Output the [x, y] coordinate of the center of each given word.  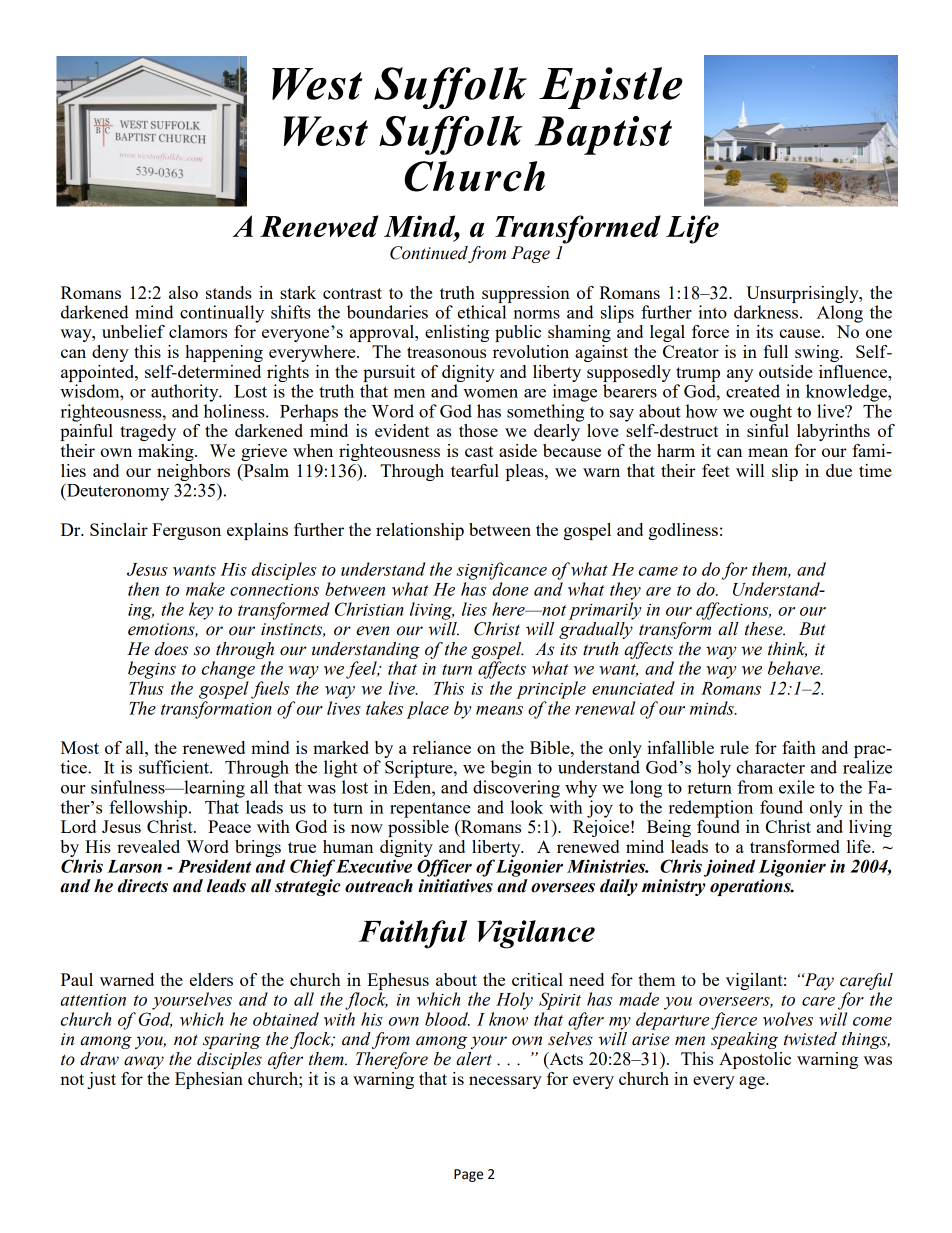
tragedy [148, 432]
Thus [146, 688]
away [144, 1062]
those [478, 430]
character [770, 767]
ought [771, 413]
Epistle [611, 88]
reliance [441, 747]
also [183, 292]
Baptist [603, 135]
